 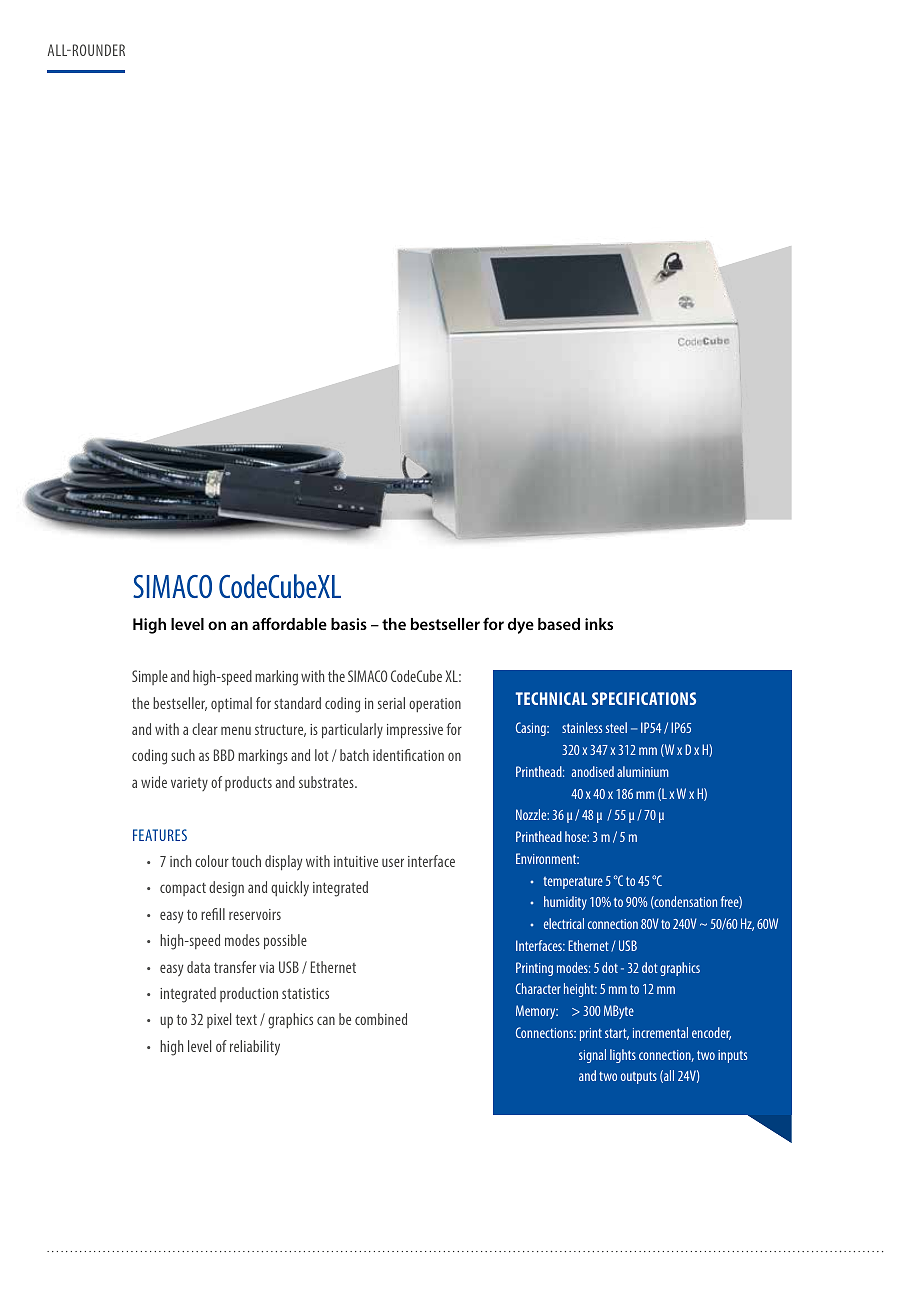 What do you see at coordinates (289, 623) in the image?
I see `affordable` at bounding box center [289, 623].
